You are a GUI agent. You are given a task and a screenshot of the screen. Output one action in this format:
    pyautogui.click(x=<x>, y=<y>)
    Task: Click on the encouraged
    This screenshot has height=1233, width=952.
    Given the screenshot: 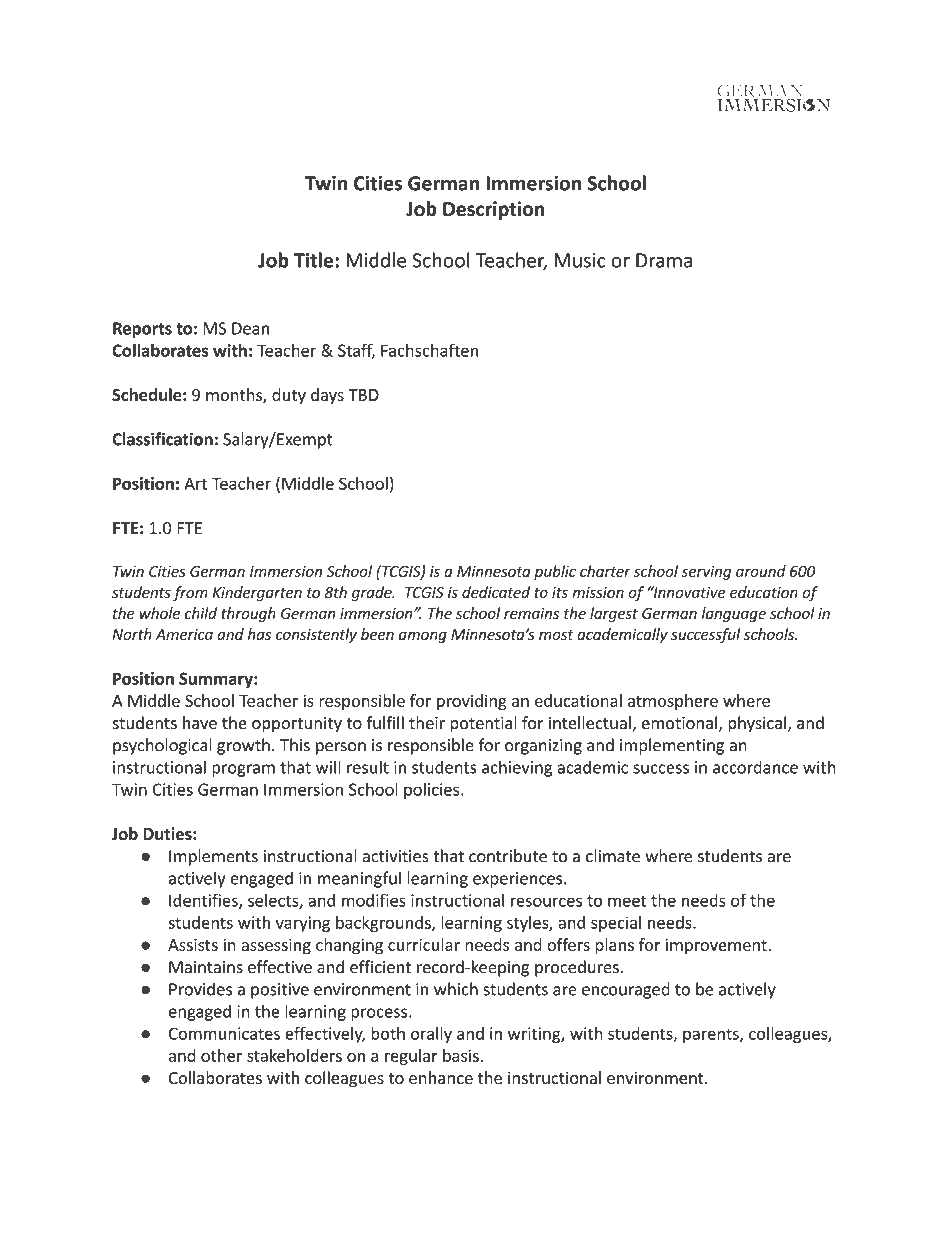 What is the action you would take?
    pyautogui.click(x=626, y=990)
